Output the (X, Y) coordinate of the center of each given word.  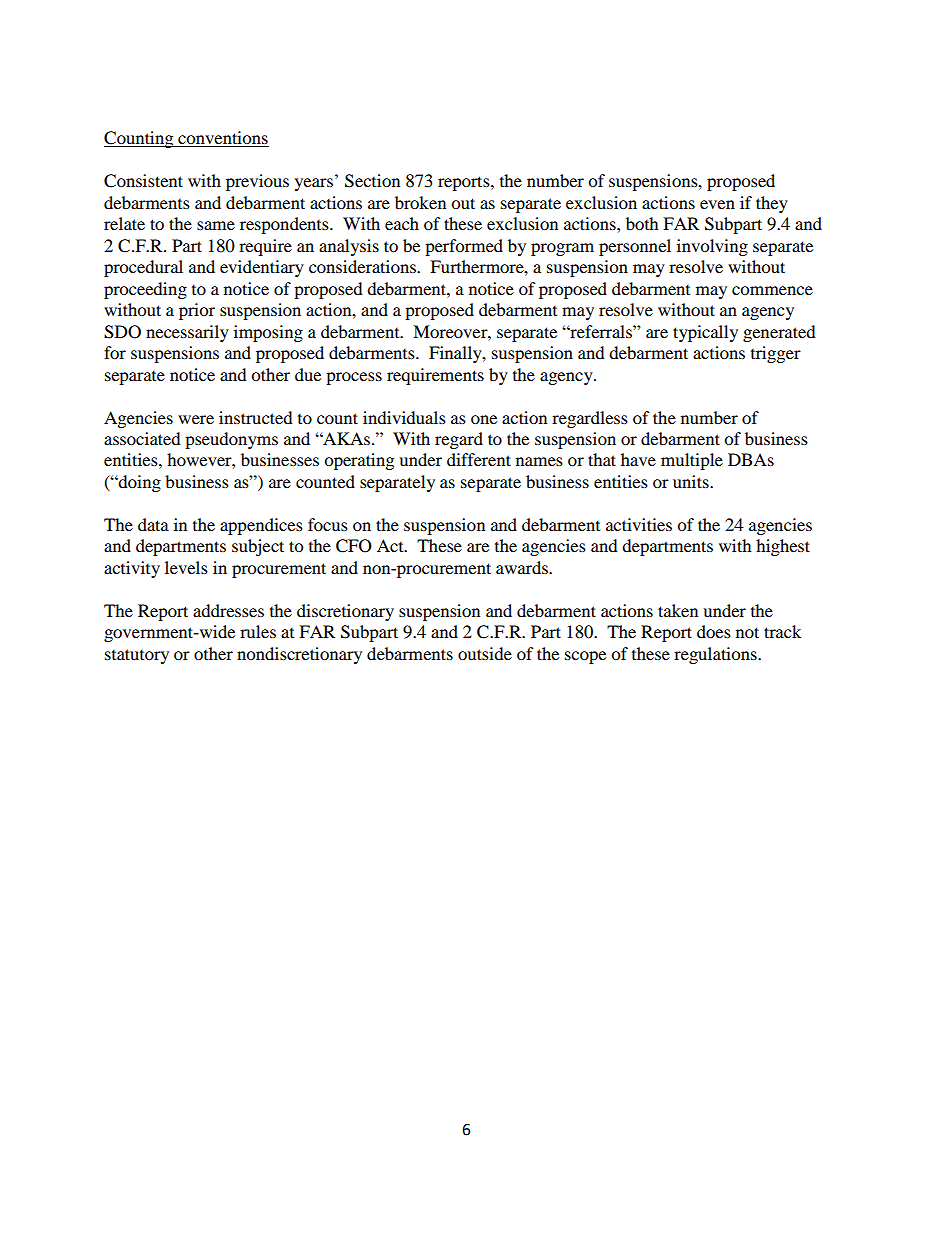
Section (372, 181)
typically (705, 333)
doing (139, 483)
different (479, 459)
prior (197, 311)
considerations (363, 266)
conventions (222, 139)
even (717, 204)
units (692, 481)
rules (258, 631)
